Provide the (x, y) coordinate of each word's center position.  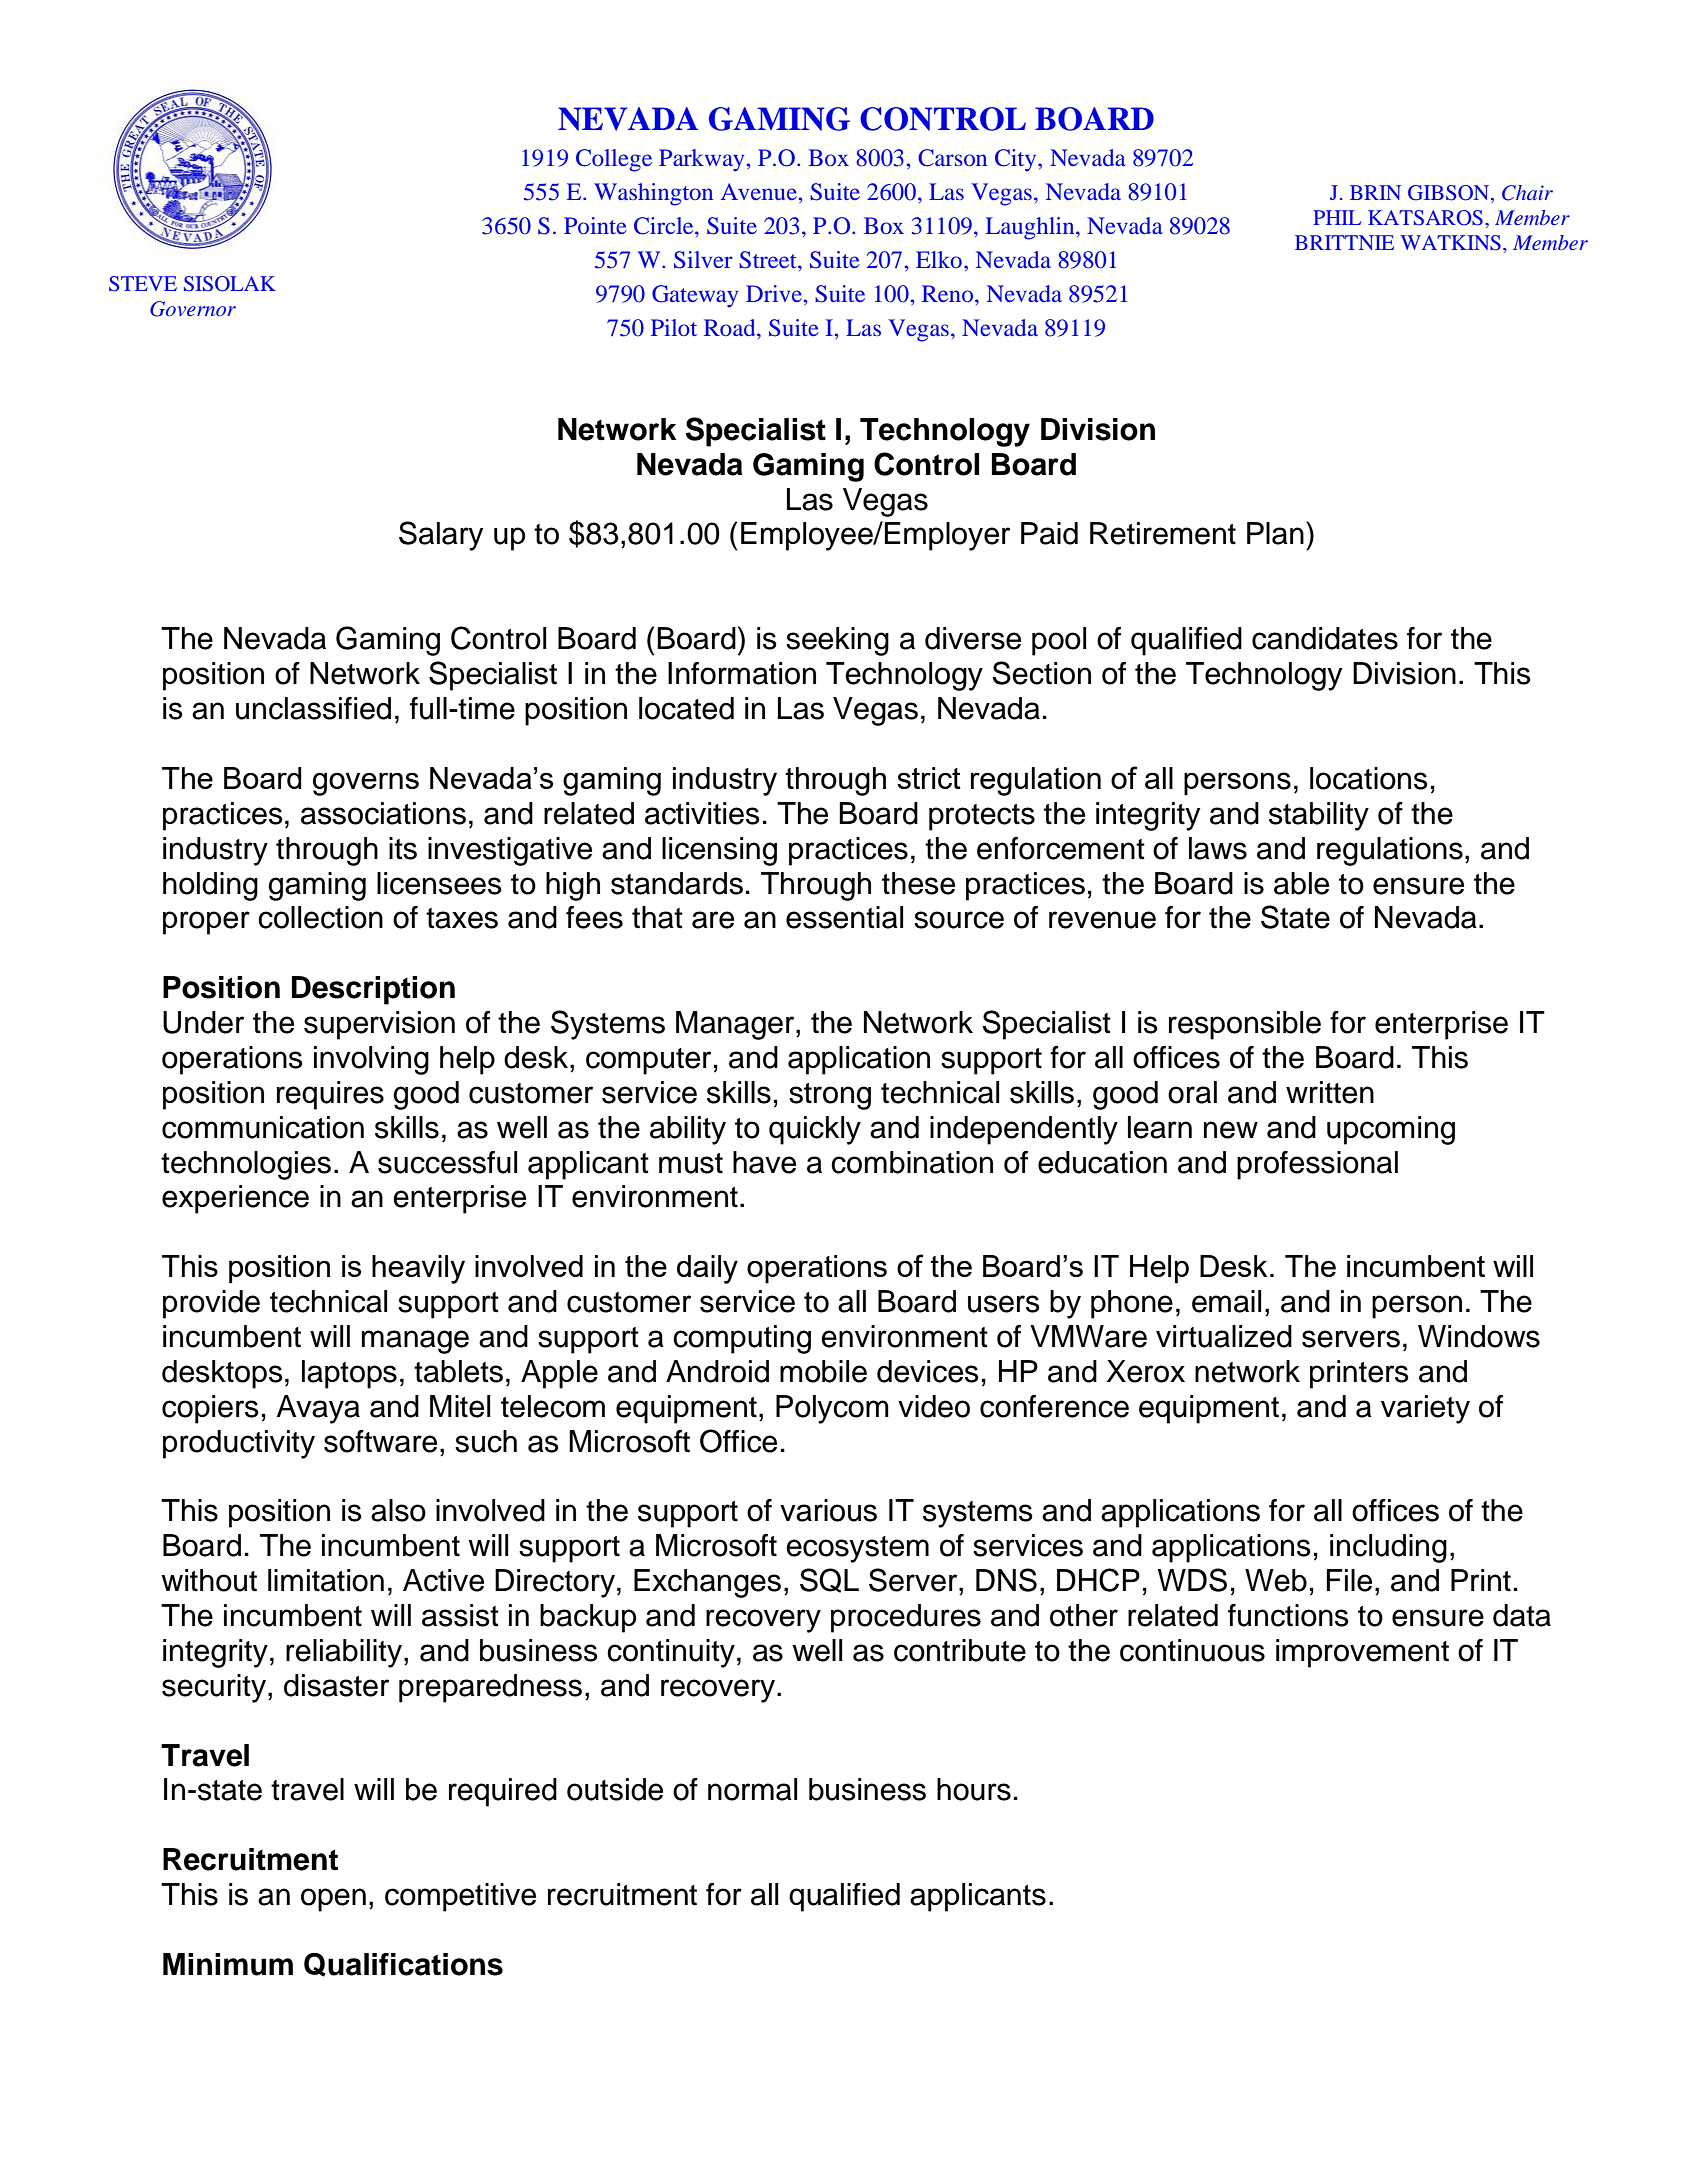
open (333, 1900)
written (1330, 1092)
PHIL (1337, 217)
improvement (1362, 1653)
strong (830, 1096)
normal (752, 1789)
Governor (193, 309)
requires (330, 1095)
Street (769, 260)
